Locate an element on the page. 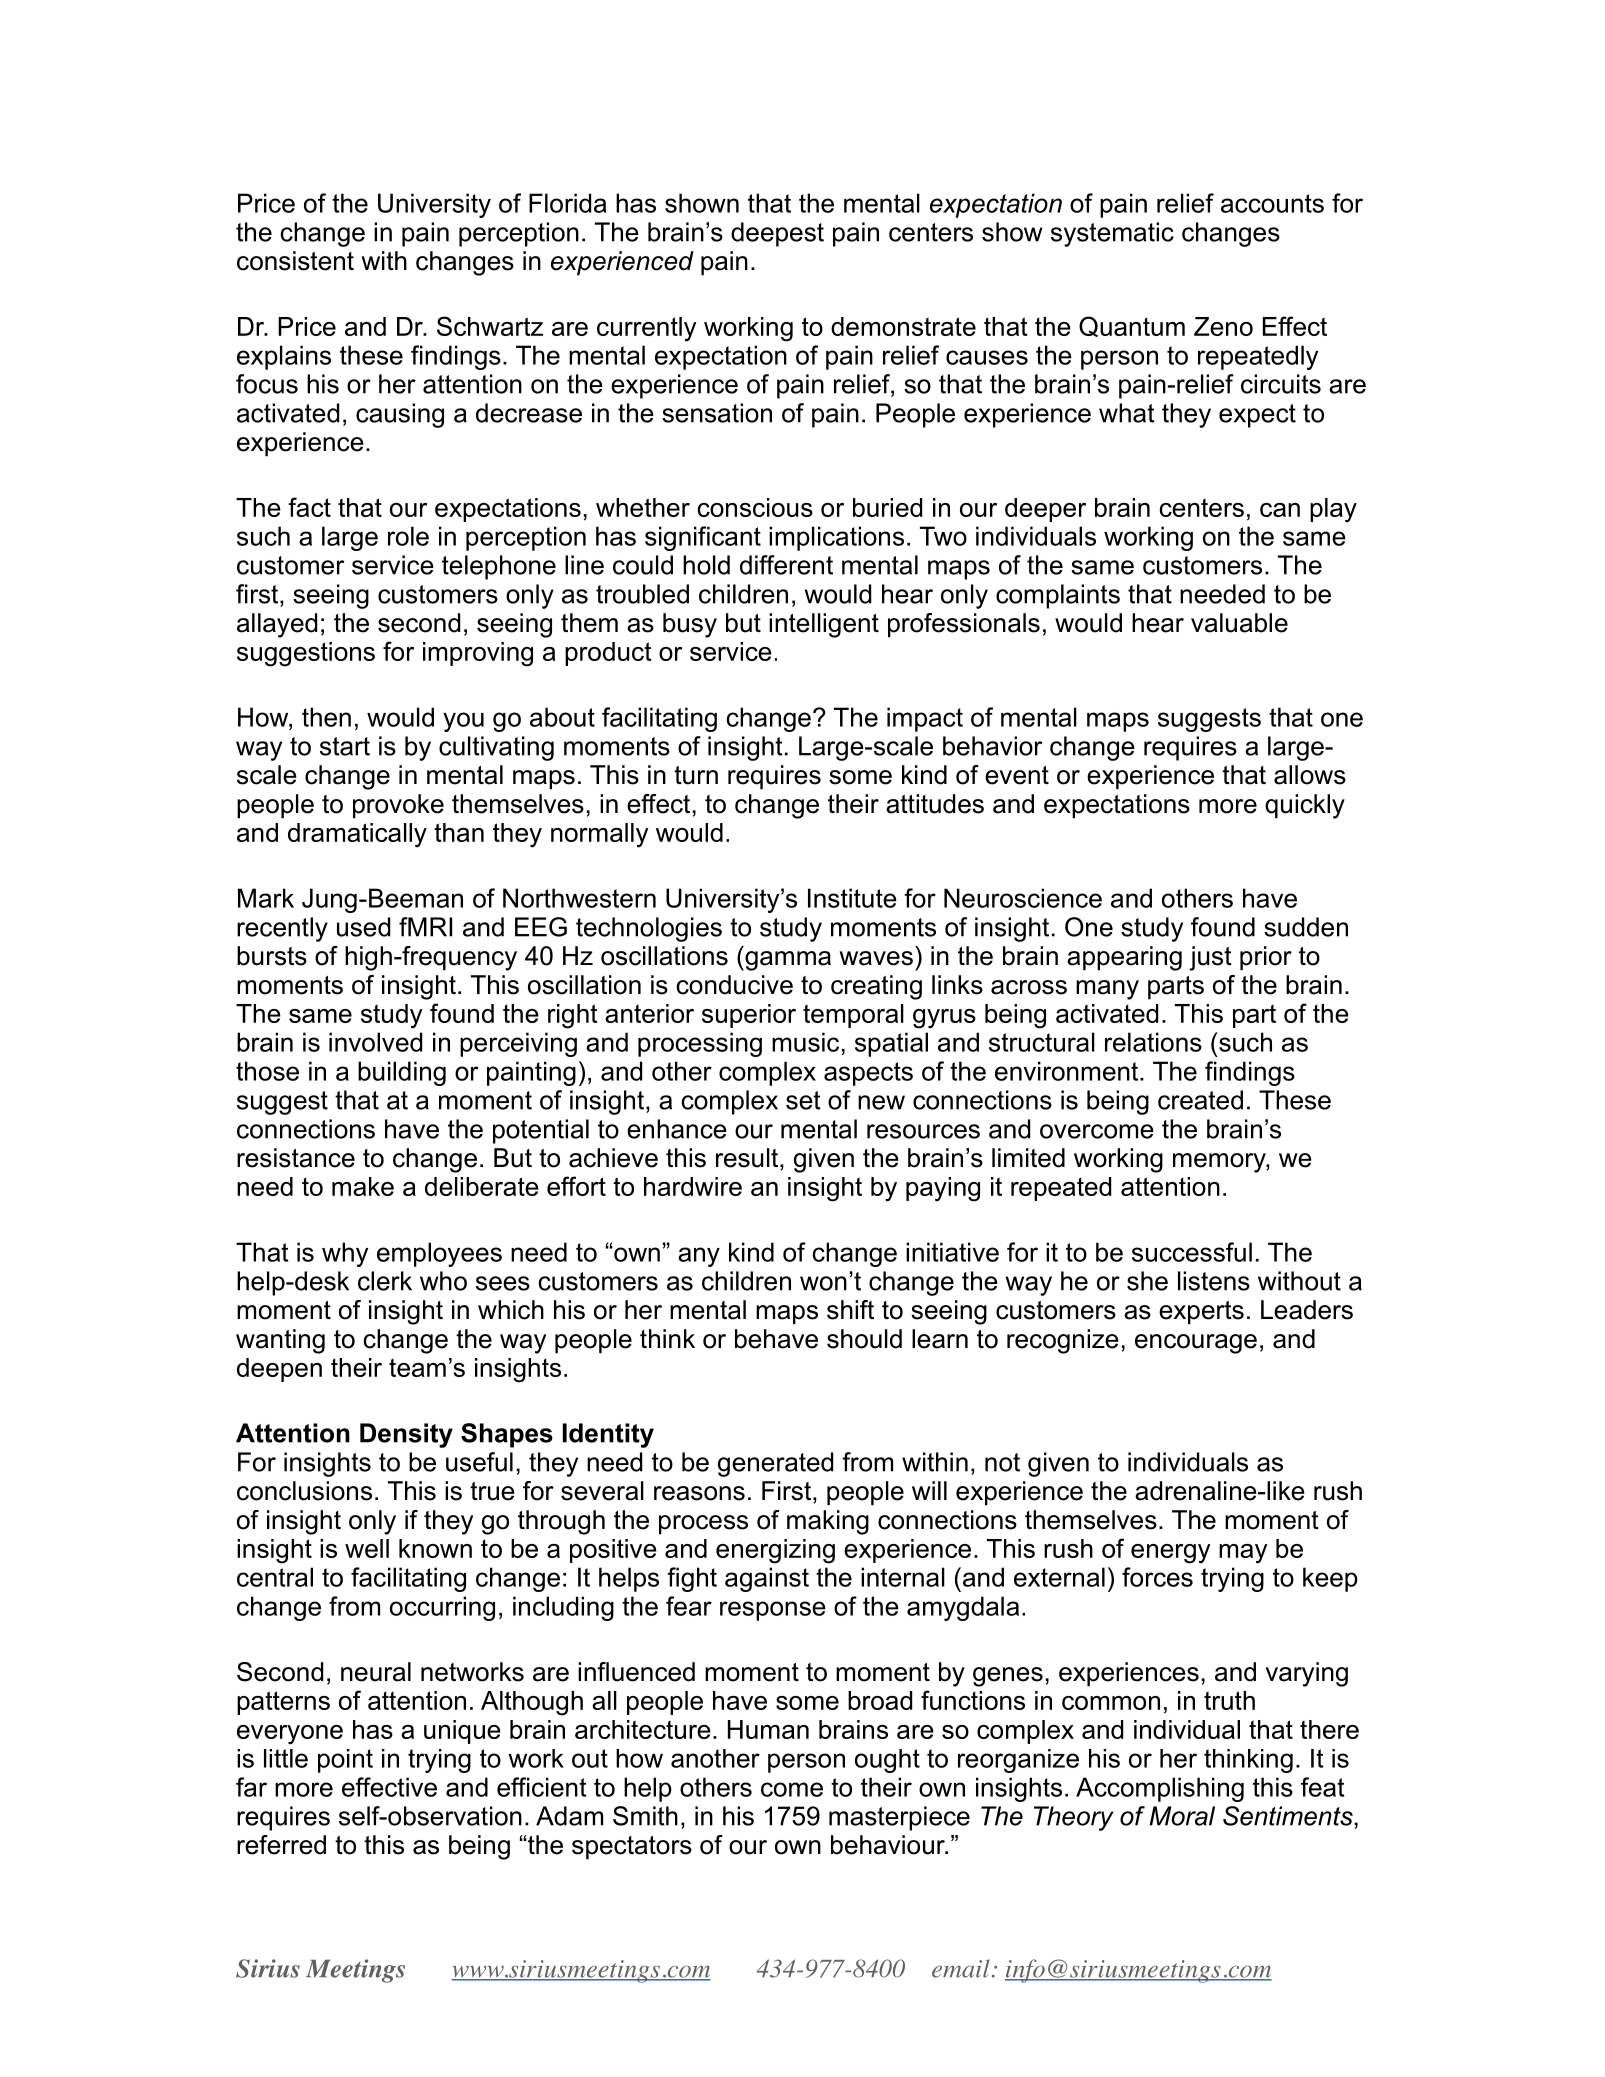 The image size is (1605, 2077). referred is located at coordinates (281, 1845).
